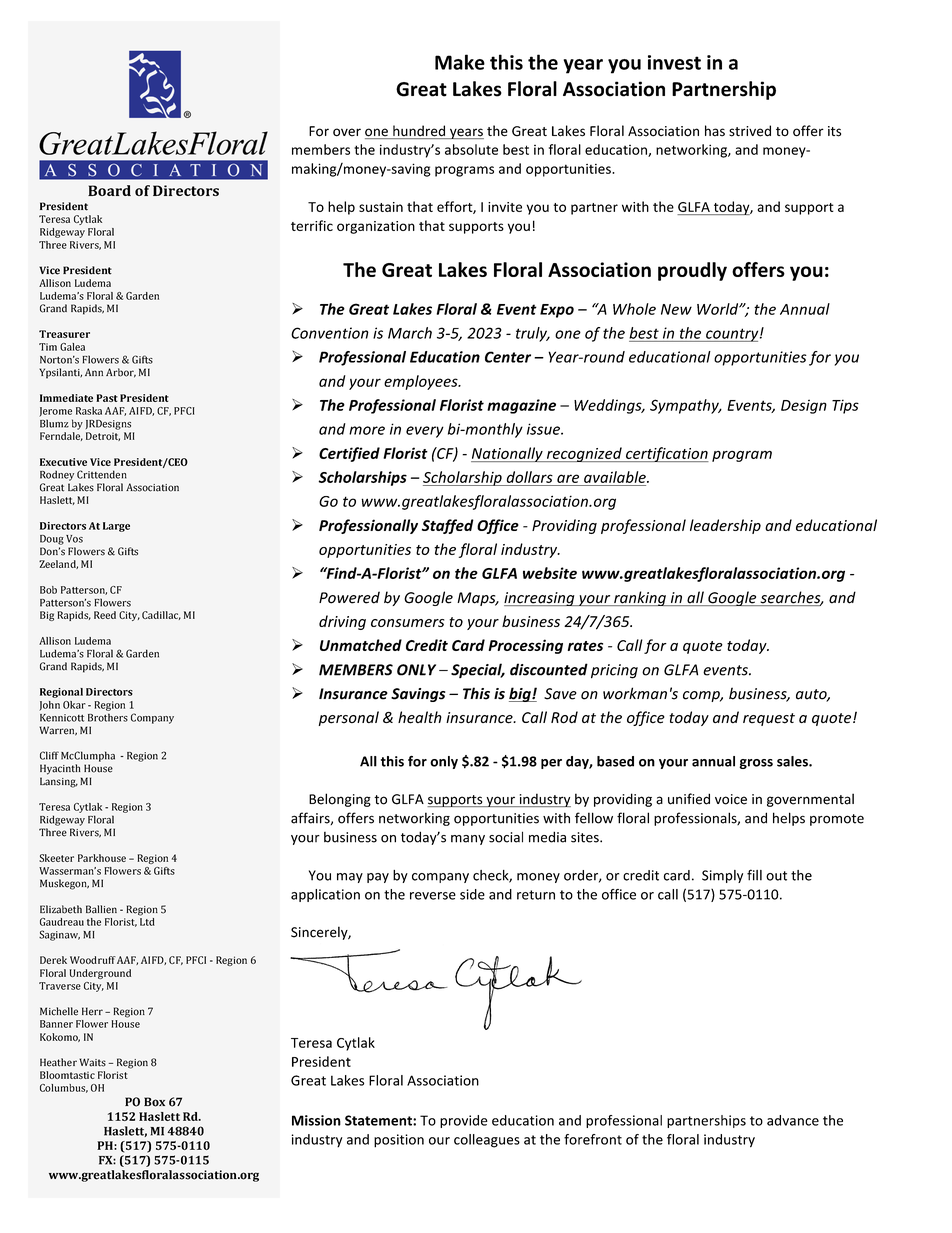 The height and width of the screenshot is (1233, 952). I want to click on Box, so click(154, 1102).
